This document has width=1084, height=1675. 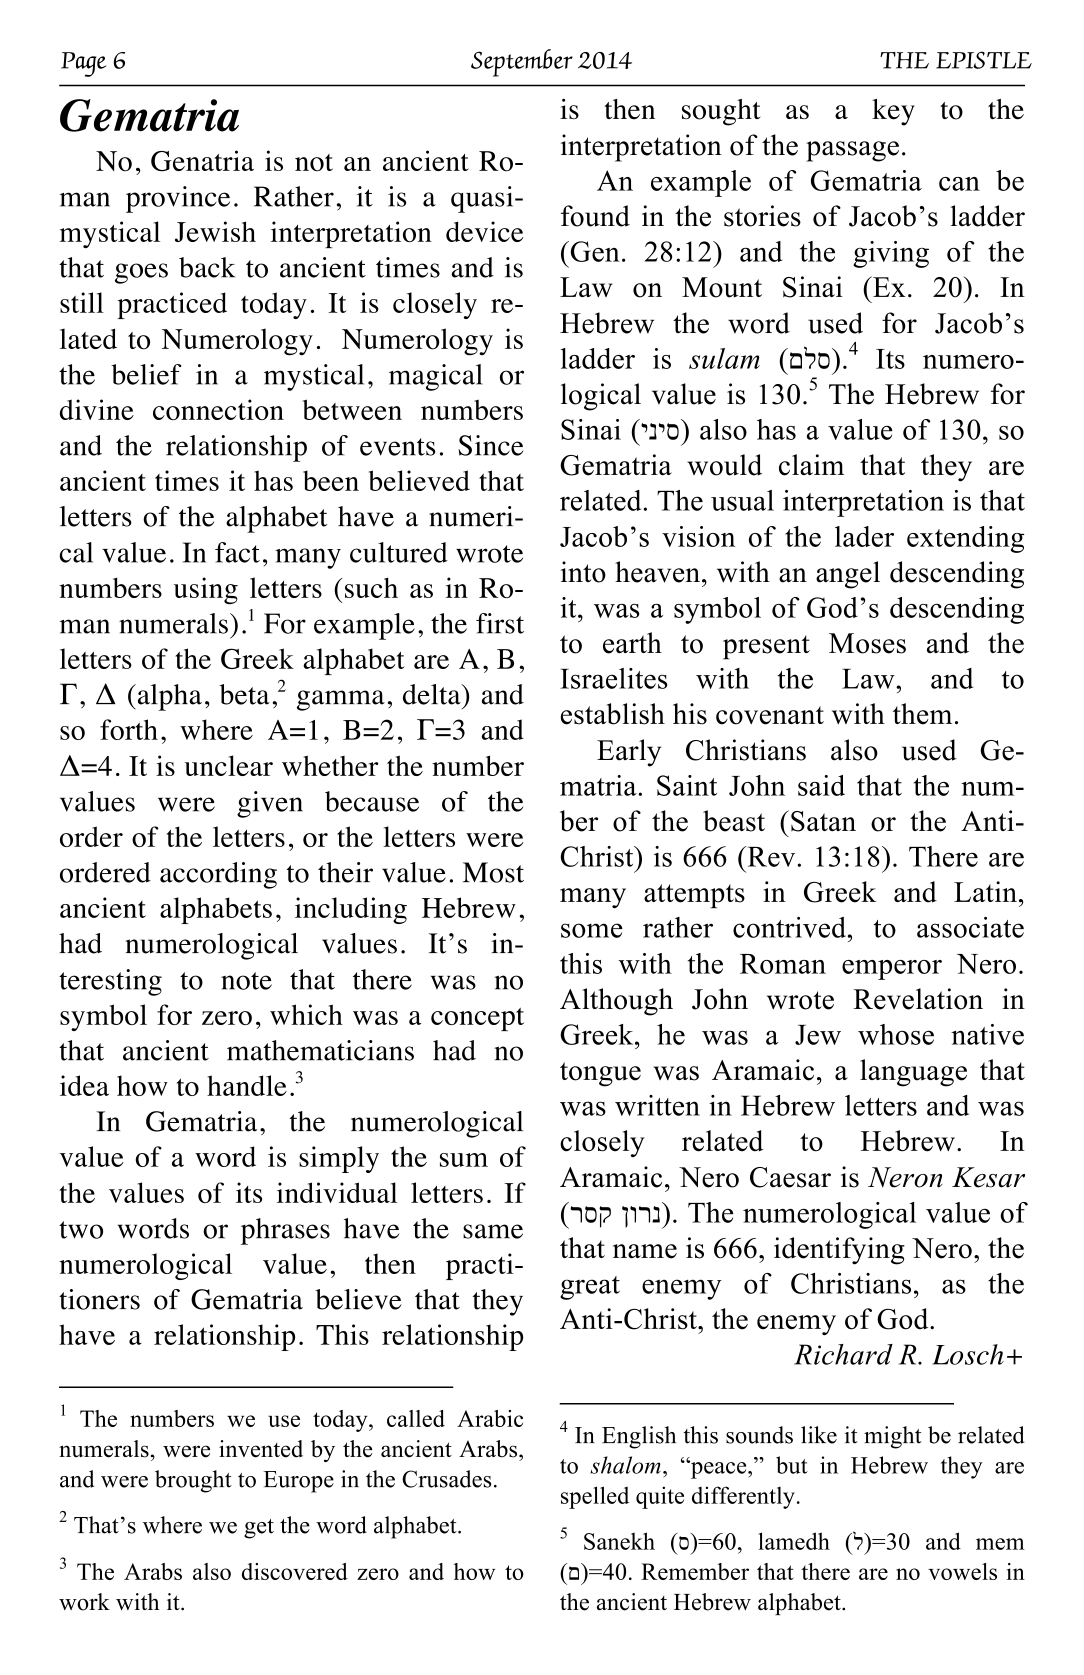 I want to click on into, so click(x=583, y=572).
